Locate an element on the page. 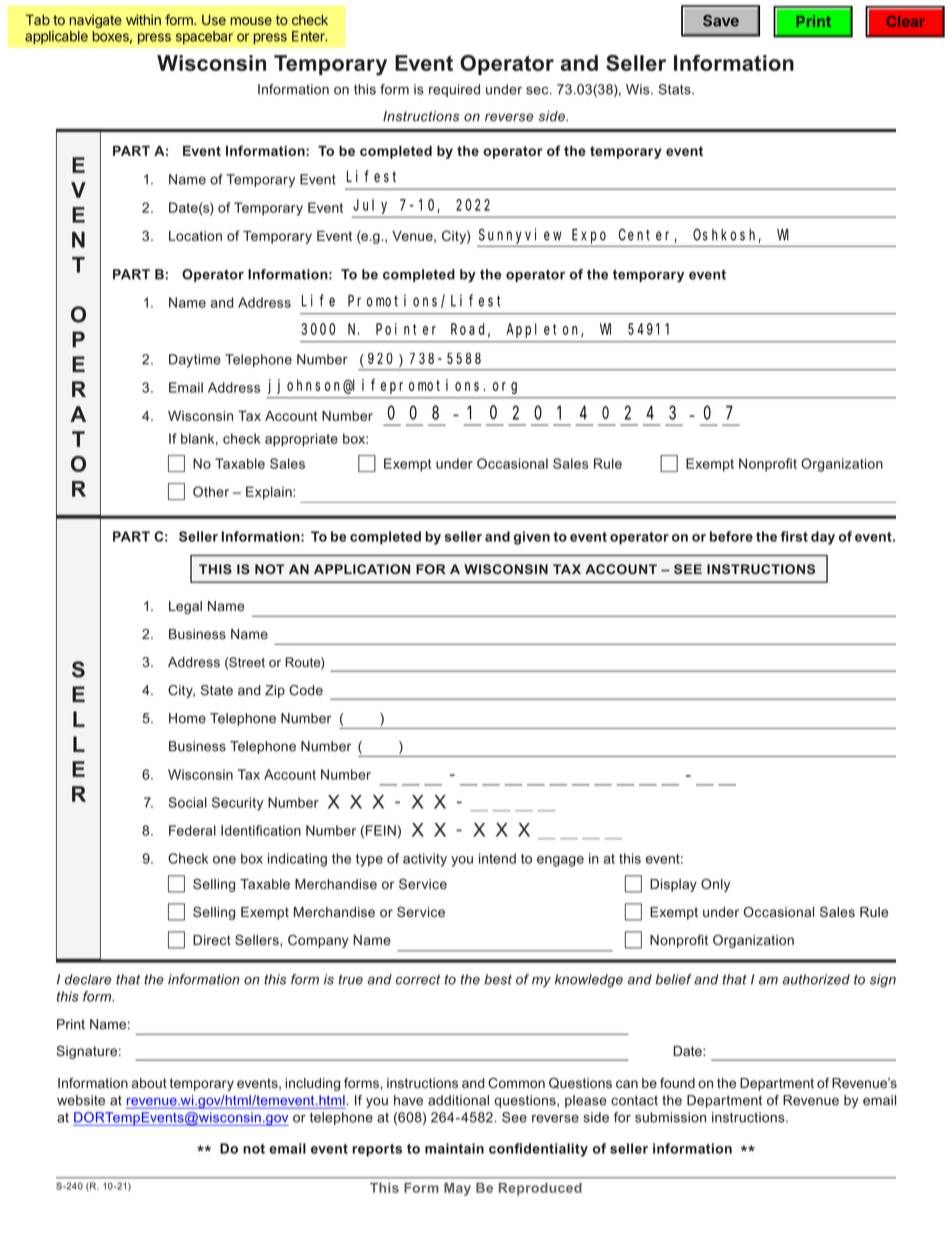  Stats is located at coordinates (675, 89).
